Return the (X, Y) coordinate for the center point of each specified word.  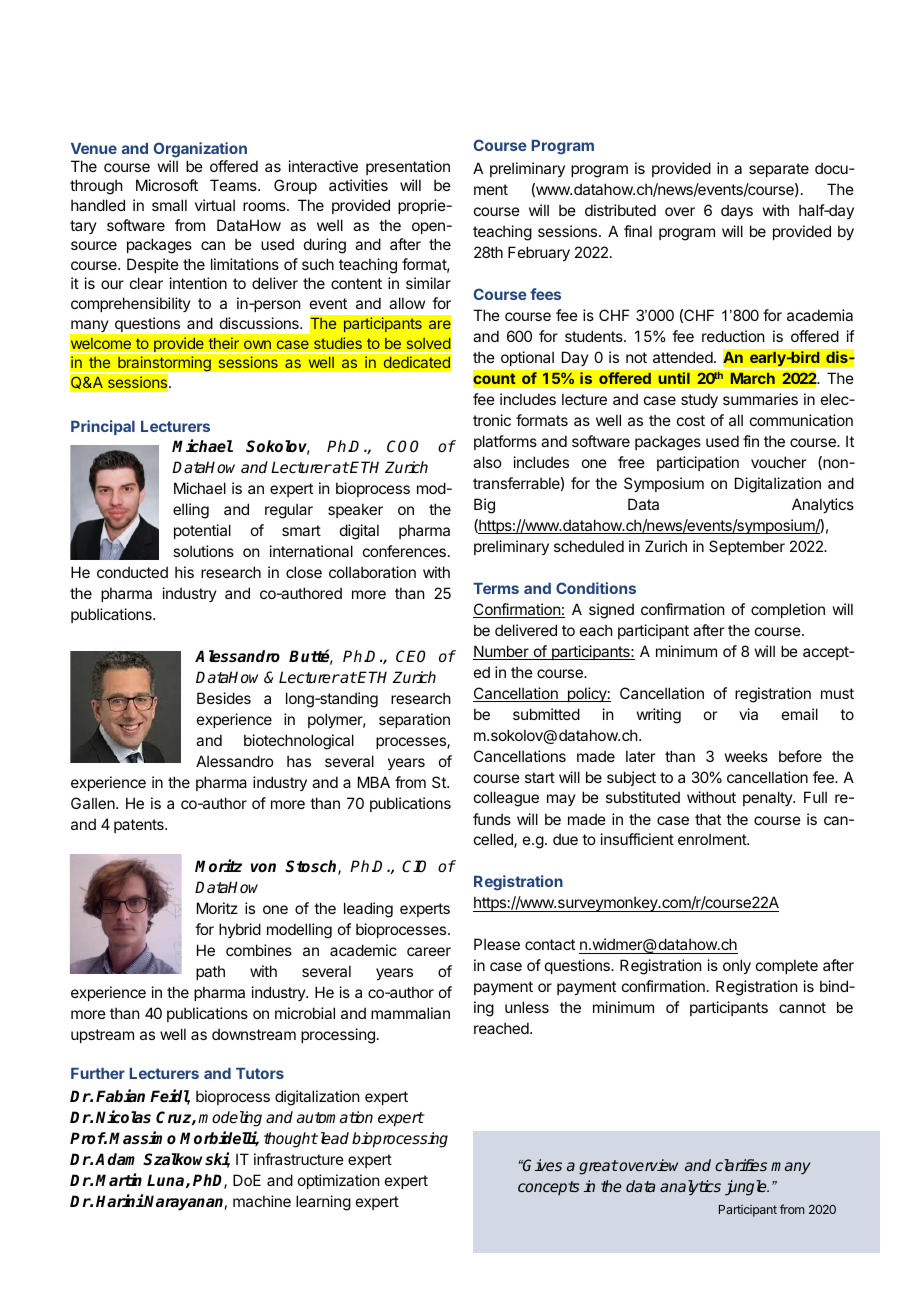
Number (502, 652)
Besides (224, 698)
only (737, 966)
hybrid (240, 930)
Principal (103, 427)
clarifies (741, 1165)
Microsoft (167, 185)
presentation (408, 167)
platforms (505, 442)
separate (779, 170)
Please (497, 944)
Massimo (142, 1138)
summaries (760, 399)
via (748, 714)
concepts (549, 1188)
